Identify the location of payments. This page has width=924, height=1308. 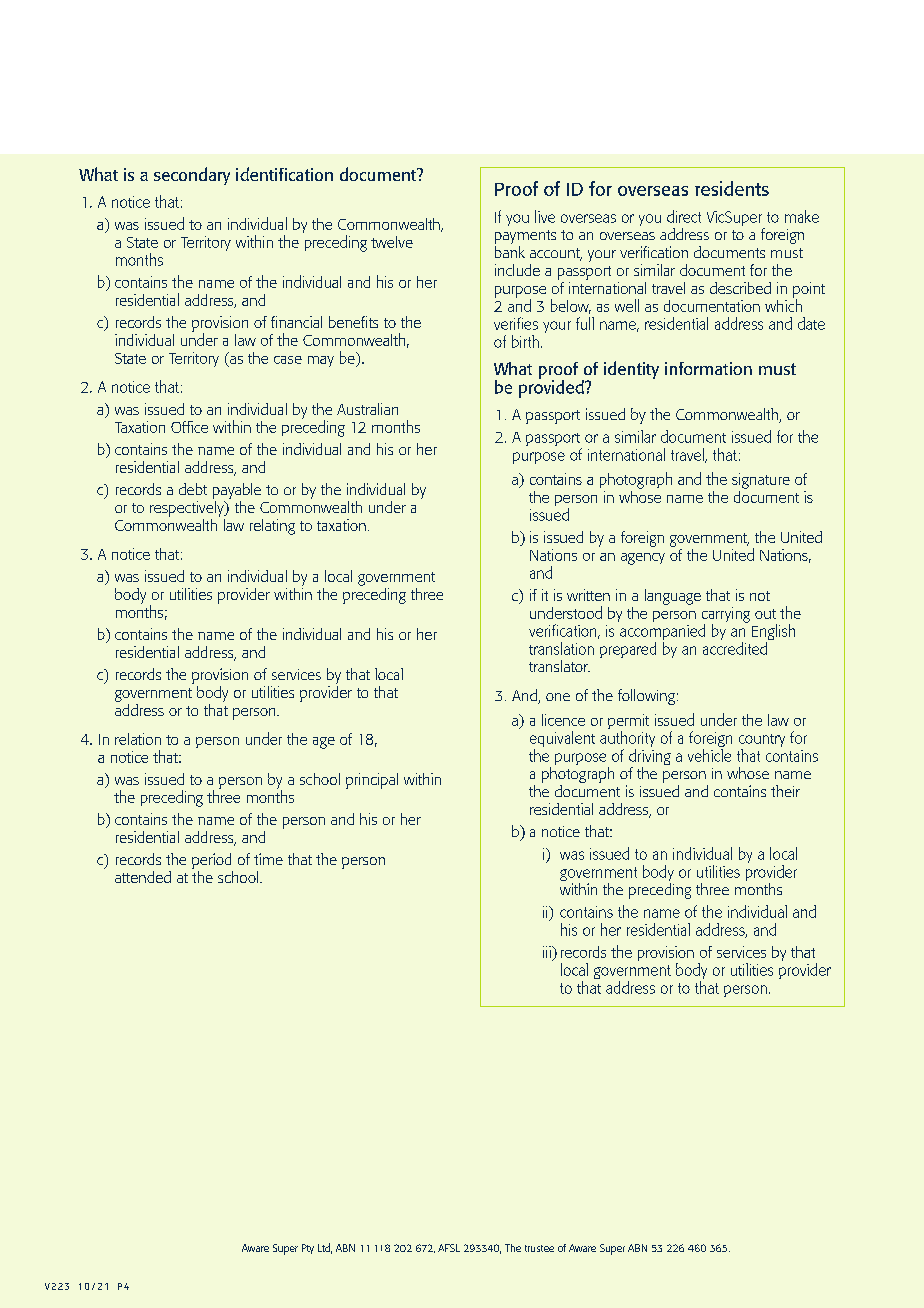
(525, 237).
